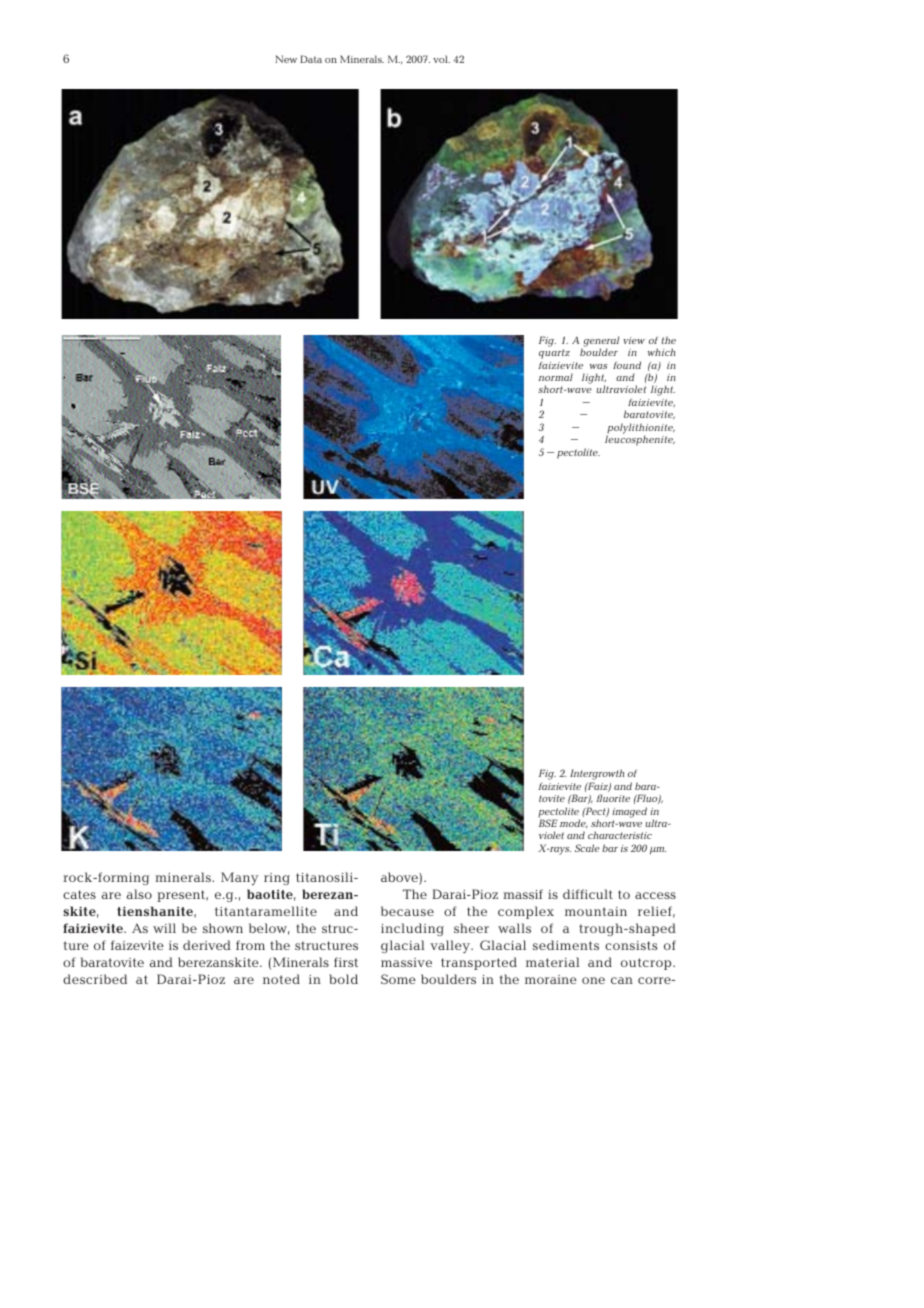  What do you see at coordinates (627, 365) in the page?
I see `found` at bounding box center [627, 365].
